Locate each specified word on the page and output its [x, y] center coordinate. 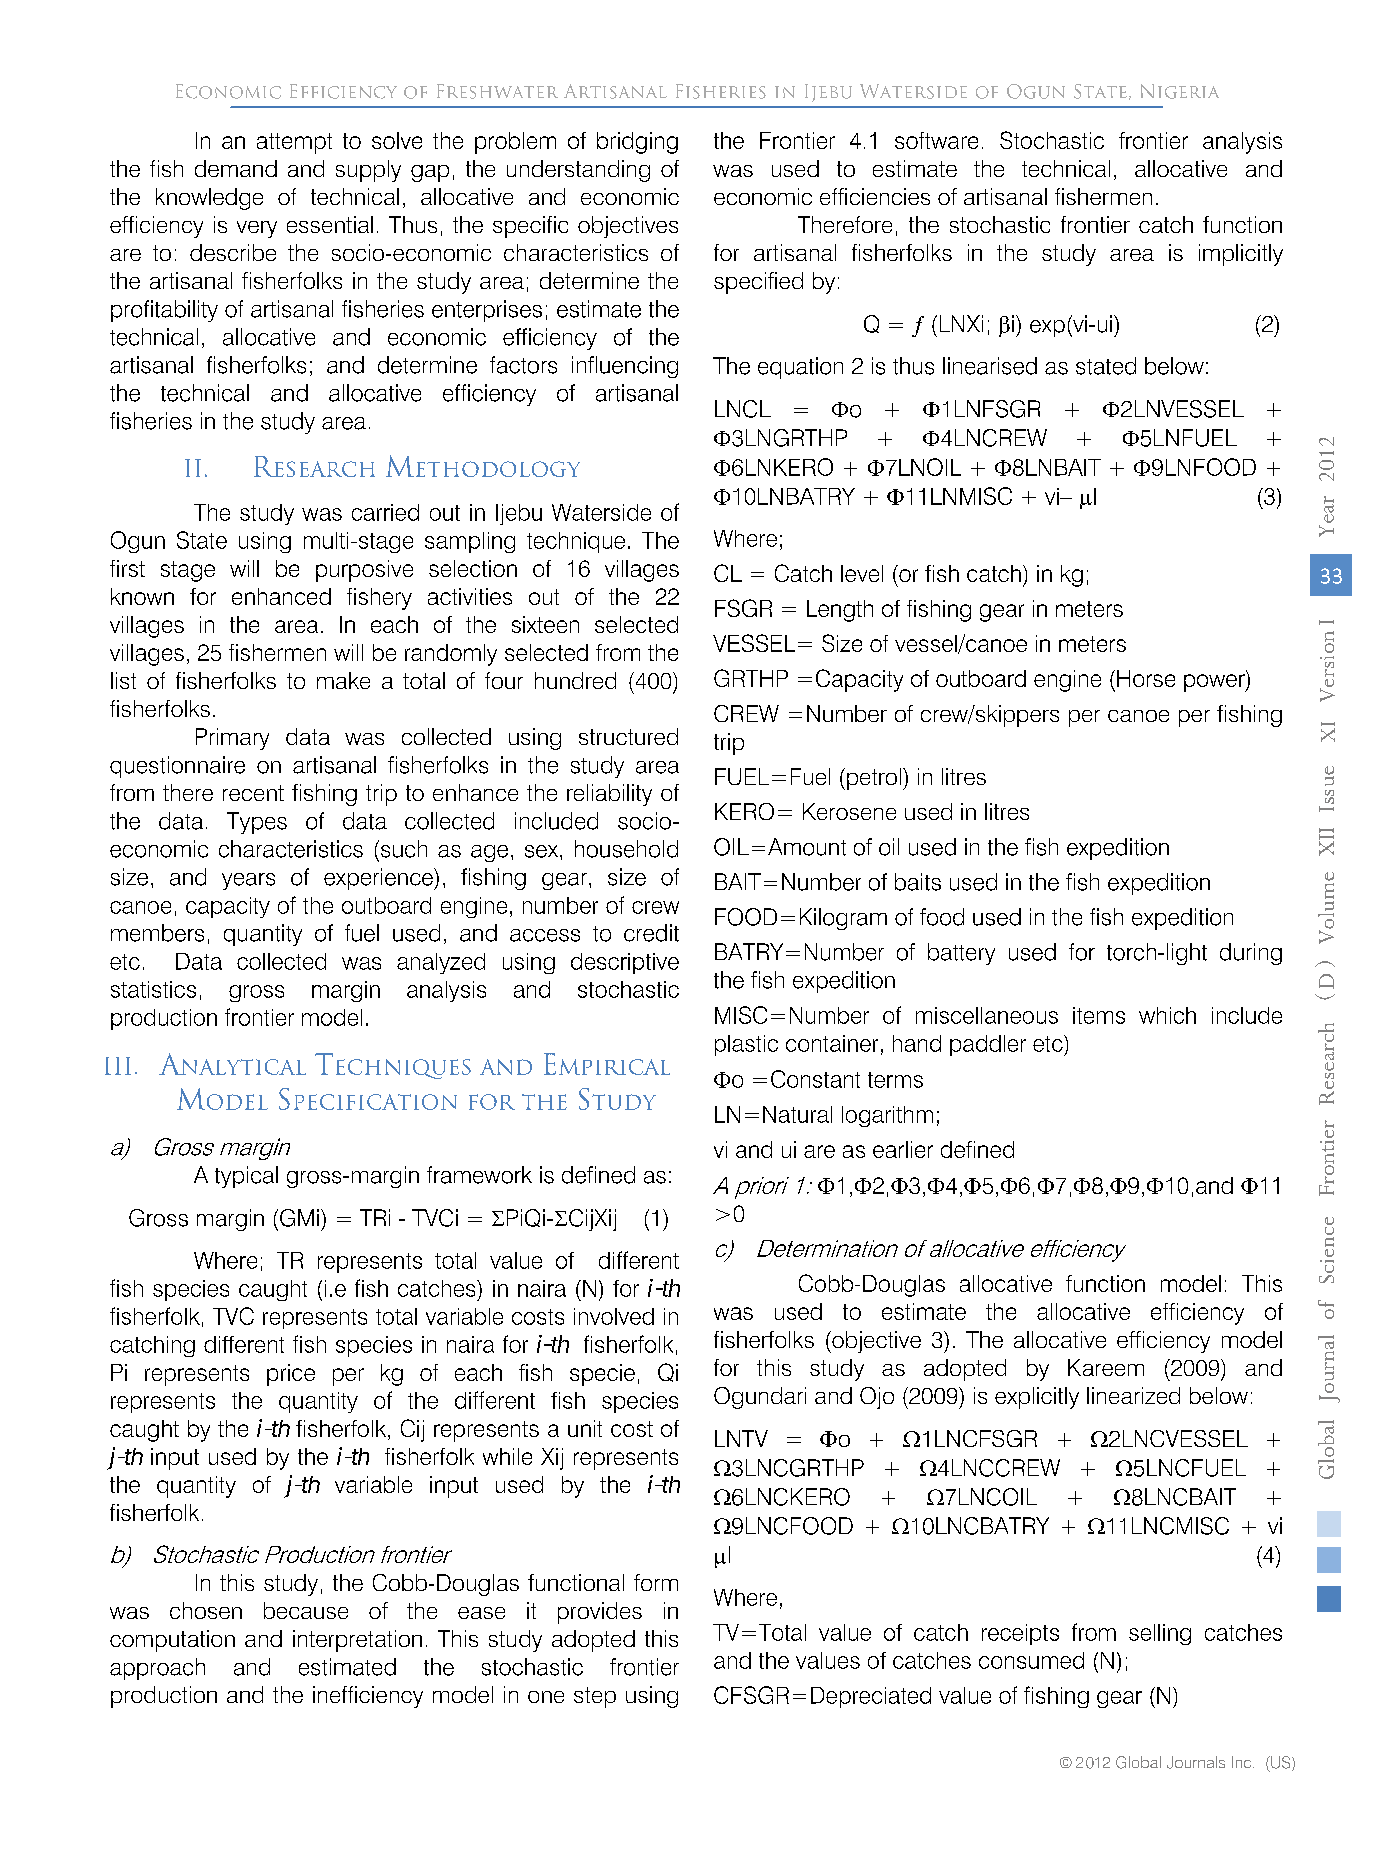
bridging [637, 143]
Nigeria [1180, 91]
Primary [232, 739]
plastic [746, 1045]
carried [385, 512]
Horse [1146, 678]
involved [614, 1316]
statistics [153, 989]
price [291, 1375]
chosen [206, 1610]
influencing [625, 367]
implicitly [1241, 255]
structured [628, 736]
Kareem [1106, 1367]
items [1099, 1015]
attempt [294, 143]
